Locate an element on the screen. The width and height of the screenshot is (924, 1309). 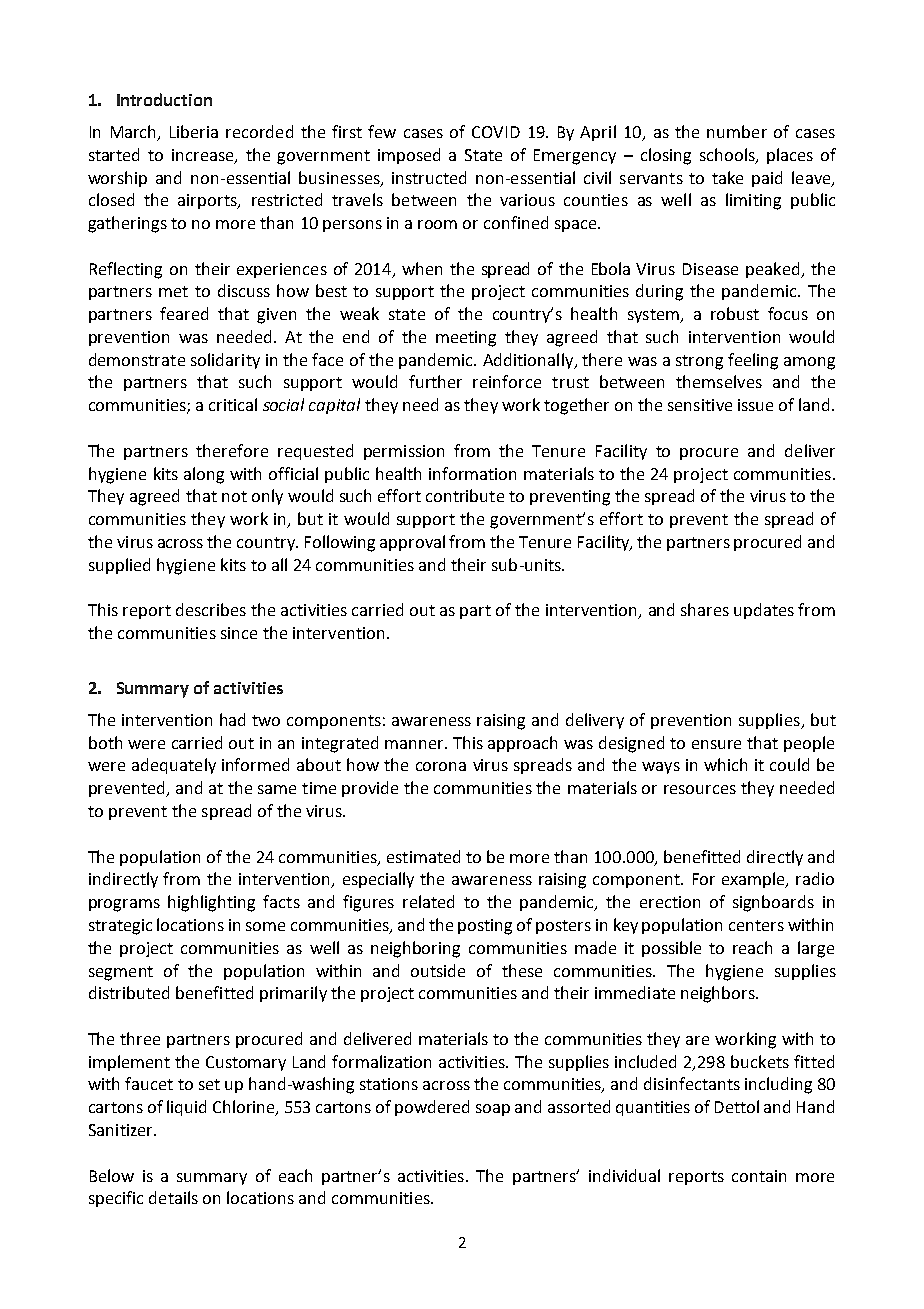
number is located at coordinates (737, 131).
